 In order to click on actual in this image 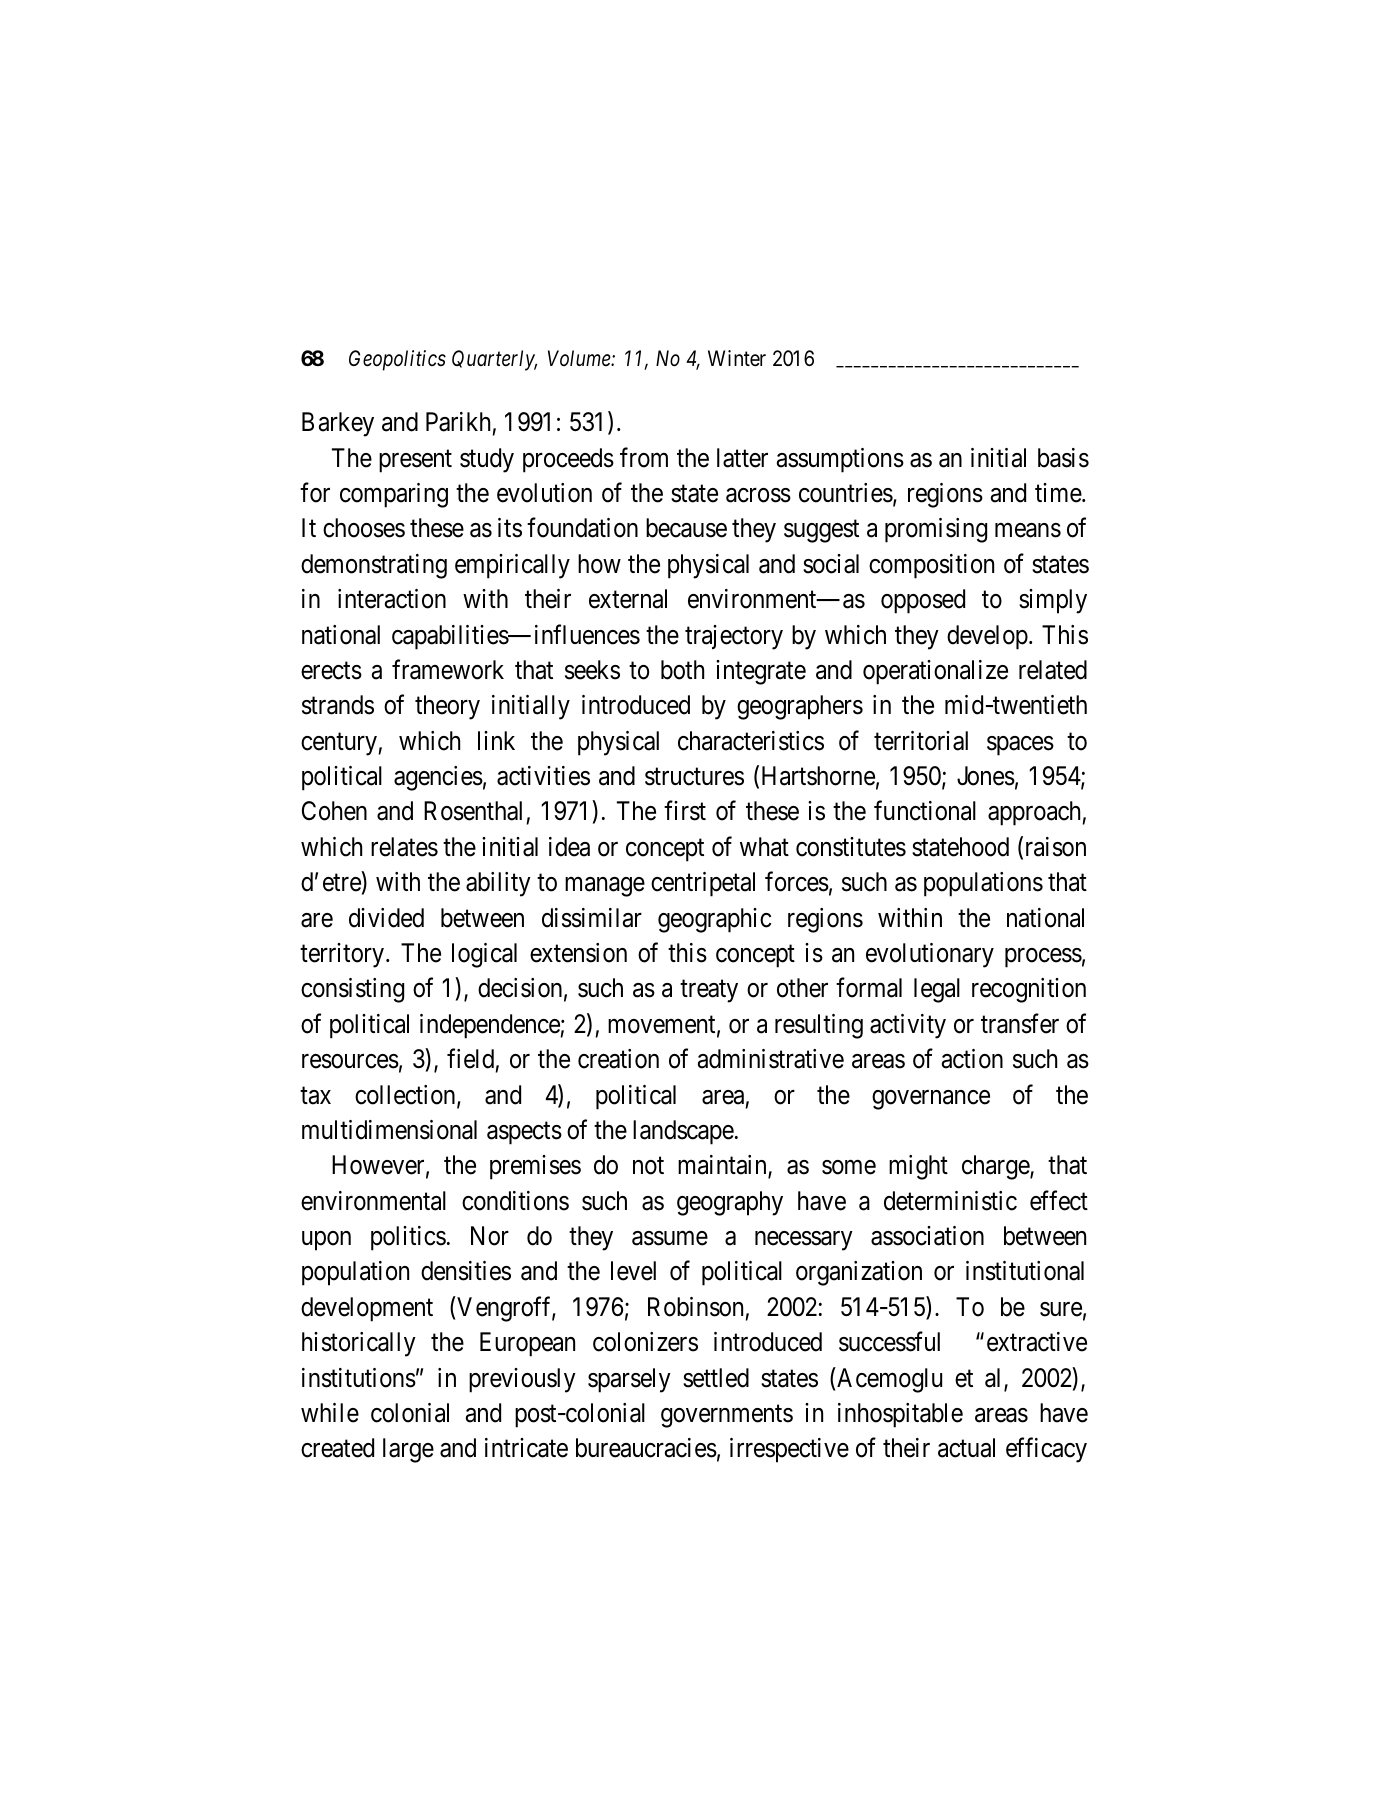, I will do `click(966, 1448)`.
